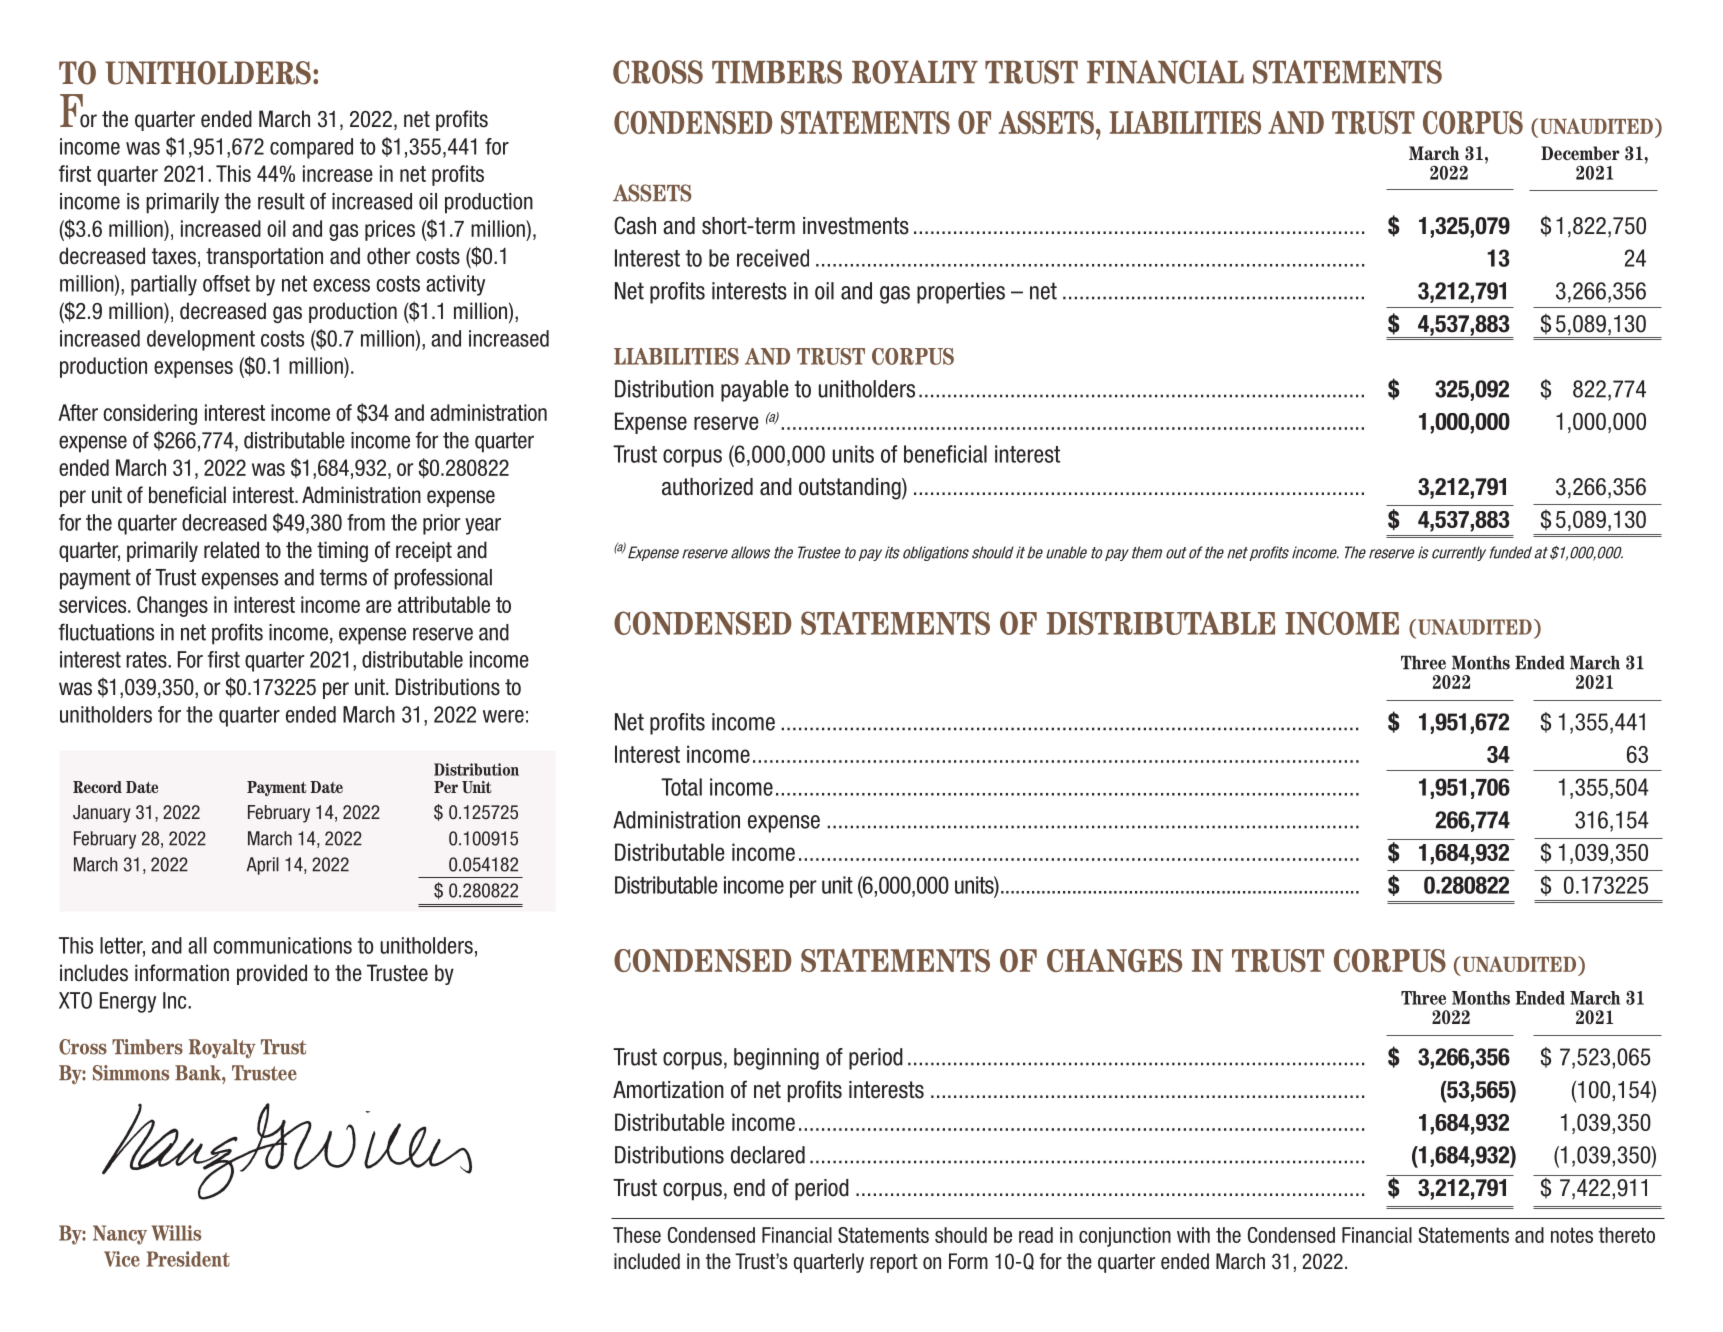  What do you see at coordinates (281, 201) in the screenshot?
I see `result` at bounding box center [281, 201].
